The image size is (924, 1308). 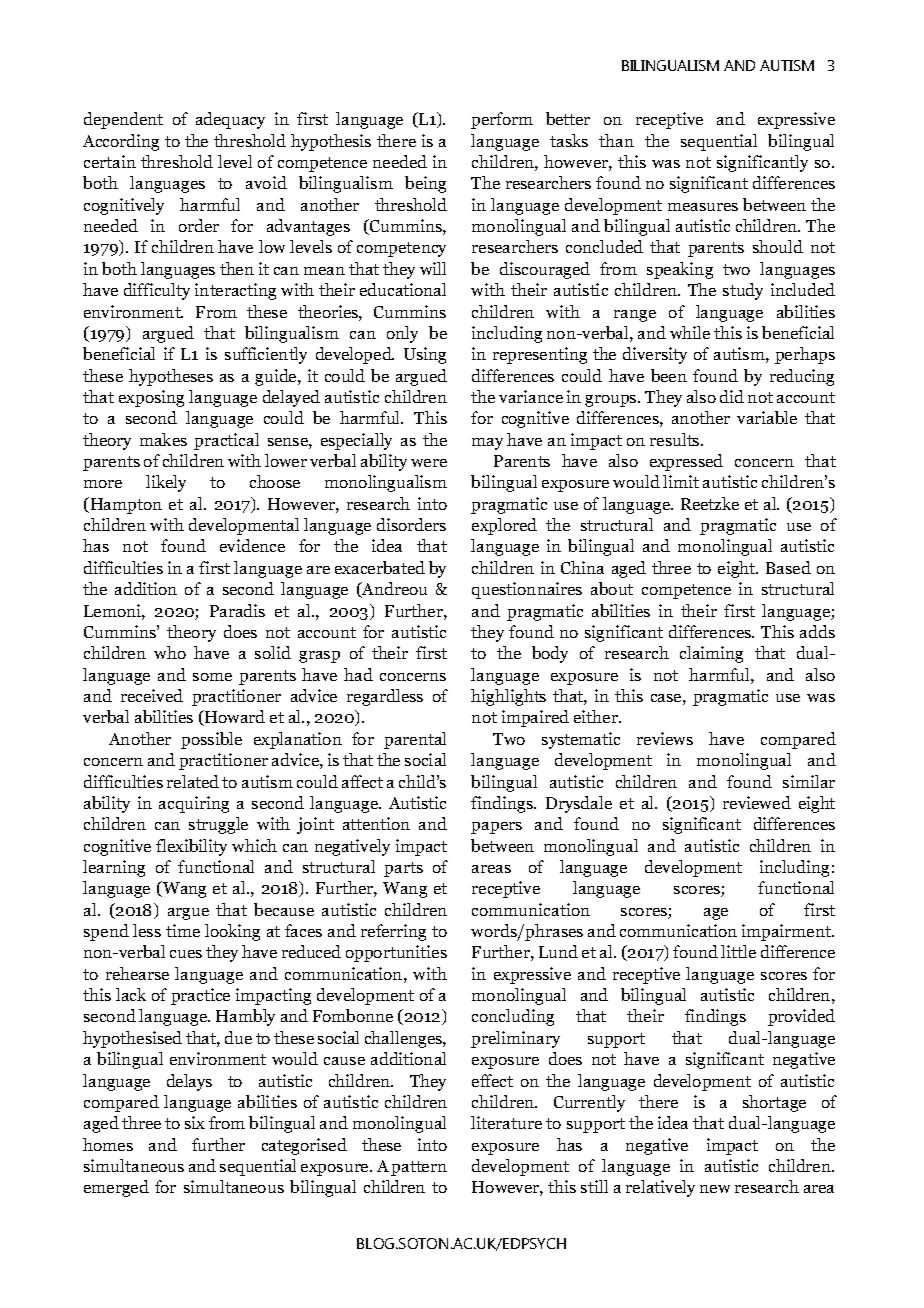 What do you see at coordinates (425, 355) in the document?
I see `Using` at bounding box center [425, 355].
